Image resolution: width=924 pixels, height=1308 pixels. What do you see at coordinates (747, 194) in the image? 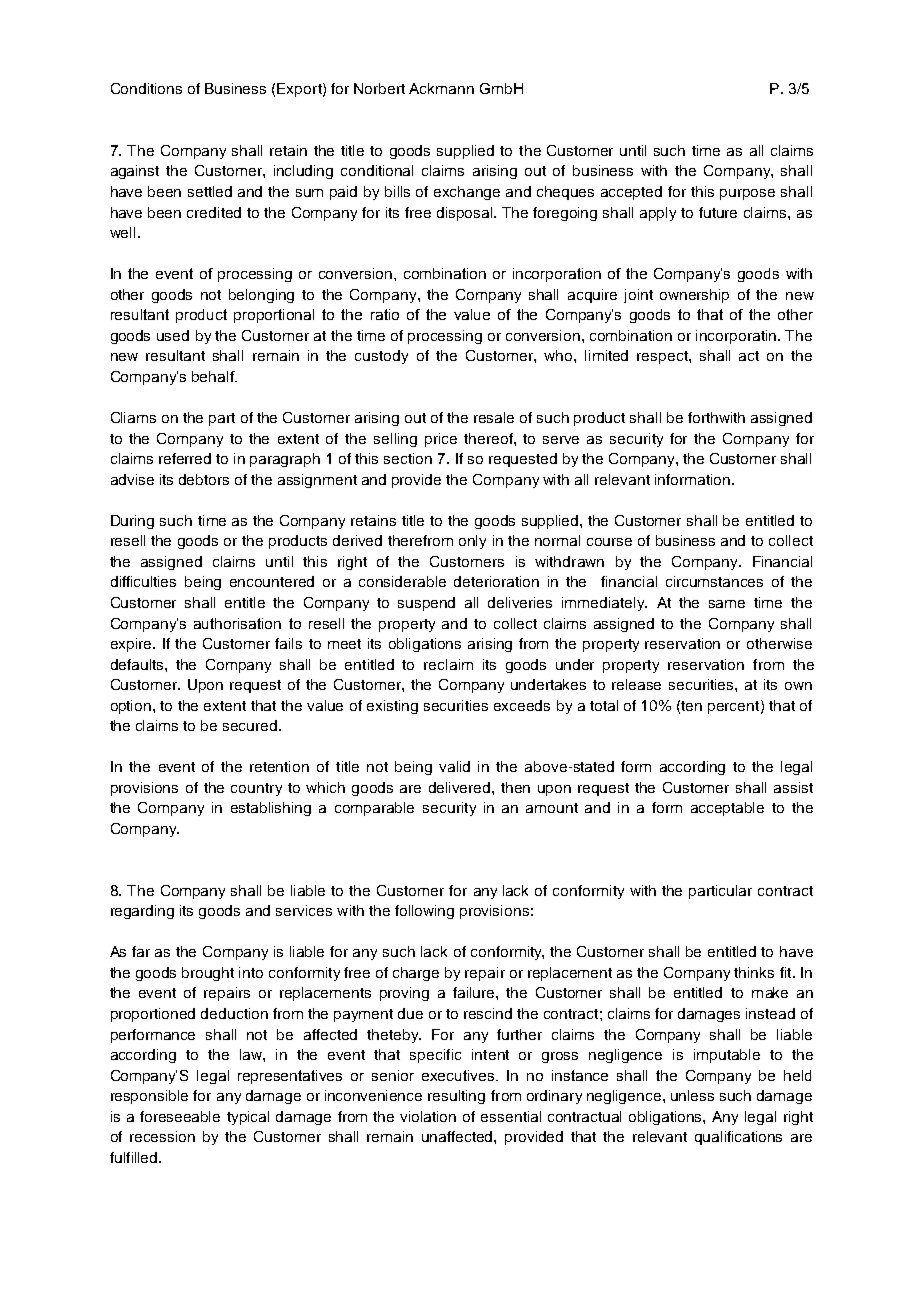
I see `purpose` at bounding box center [747, 194].
